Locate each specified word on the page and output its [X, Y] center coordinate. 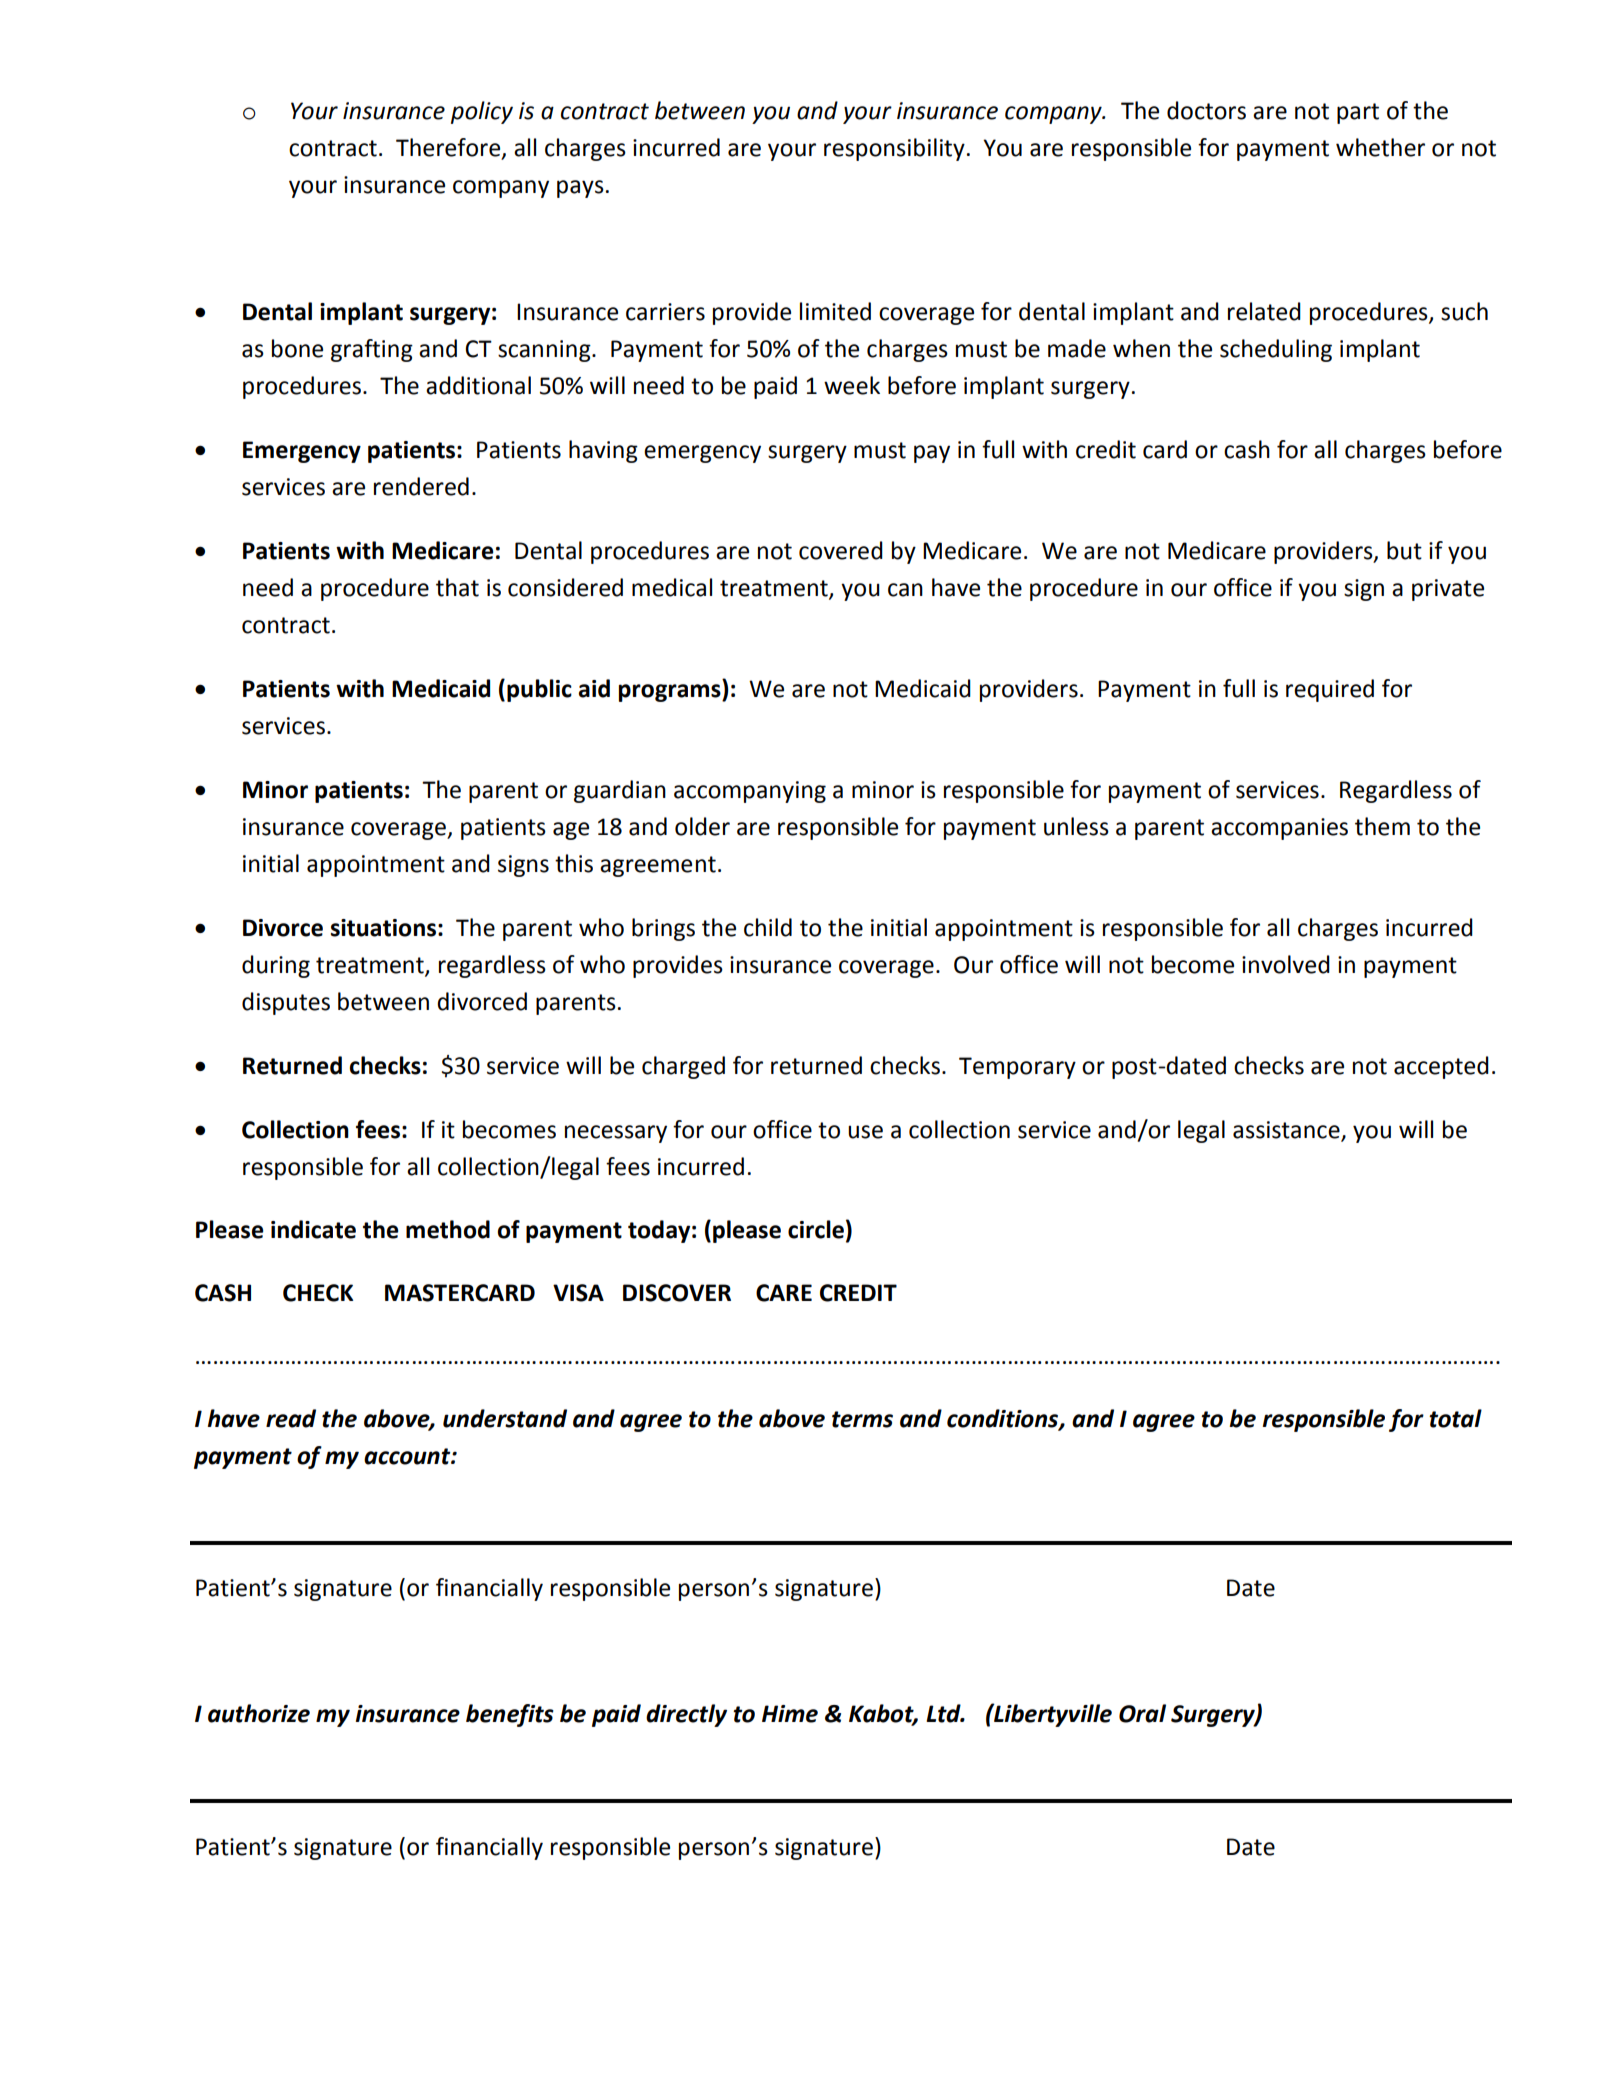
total [1455, 1418]
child [768, 927]
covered [841, 550]
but [1404, 550]
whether [1380, 147]
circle [816, 1229]
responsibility [894, 149]
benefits [510, 1715]
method [448, 1229]
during [276, 966]
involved [1286, 964]
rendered [421, 486]
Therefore [449, 148]
